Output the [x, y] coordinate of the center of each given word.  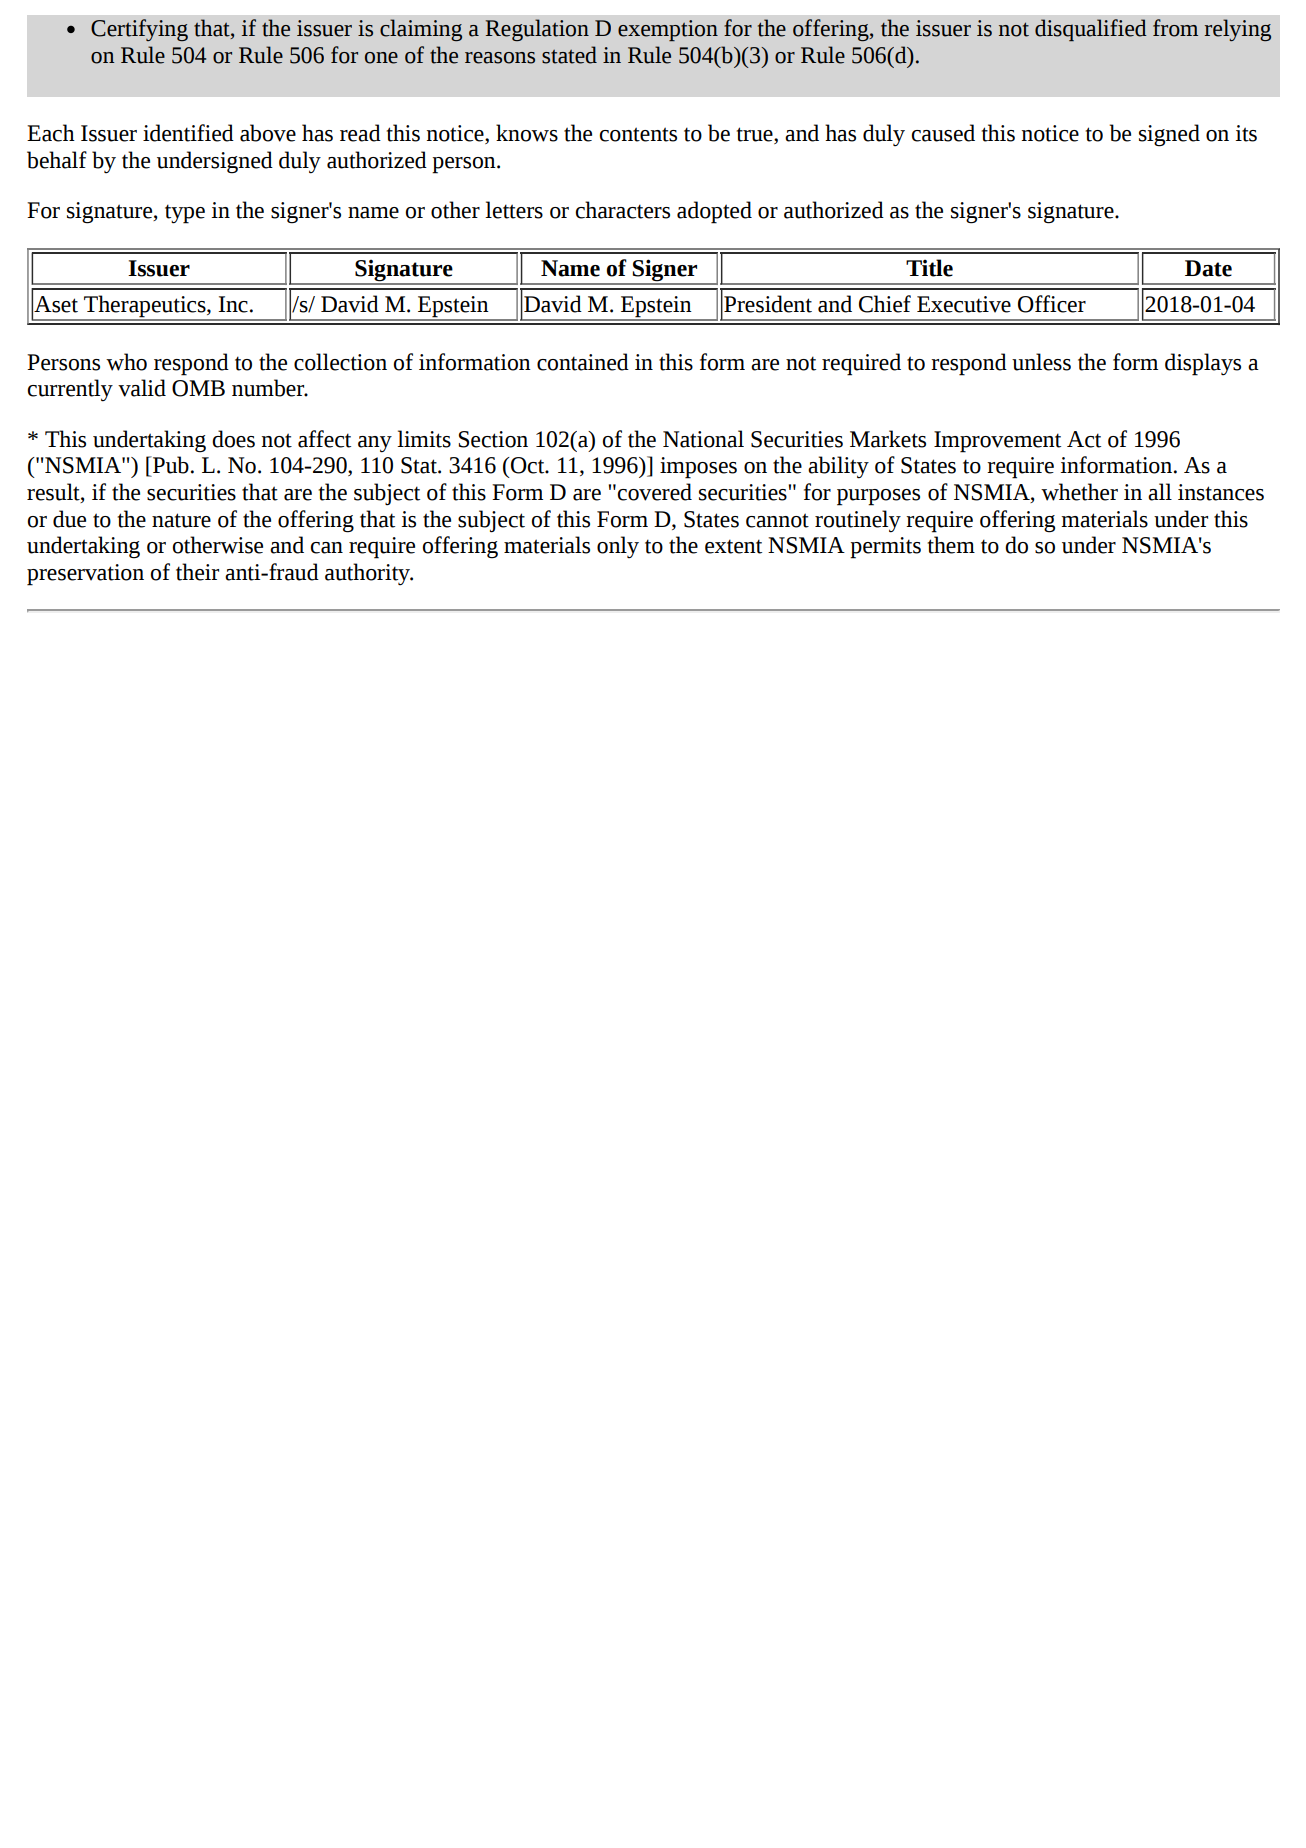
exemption [668, 30]
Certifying [139, 30]
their [197, 572]
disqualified [1091, 30]
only [618, 547]
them [951, 545]
